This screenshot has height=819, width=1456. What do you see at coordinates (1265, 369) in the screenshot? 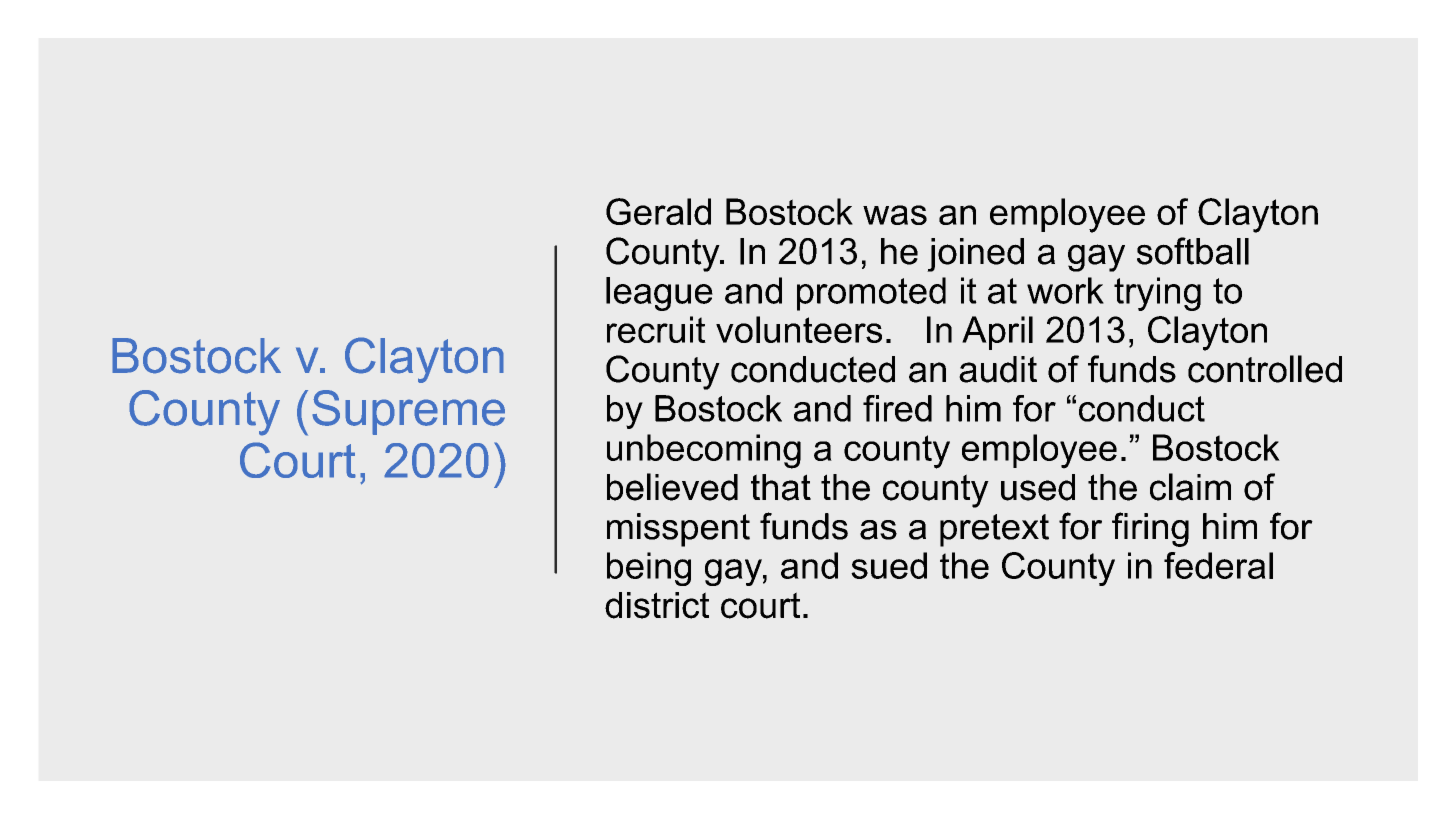
I see `controlled` at bounding box center [1265, 369].
